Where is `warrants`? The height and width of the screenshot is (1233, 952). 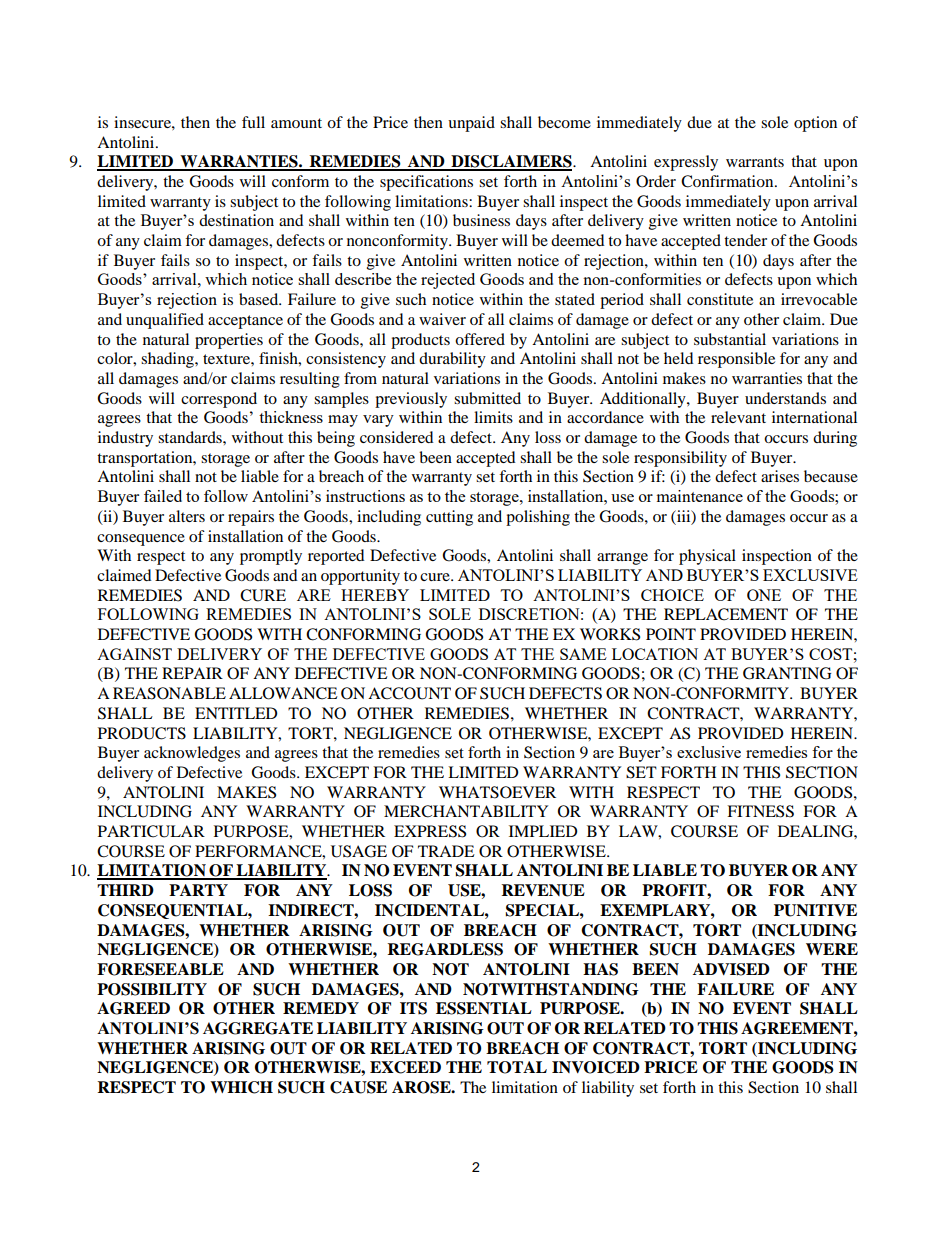
warrants is located at coordinates (755, 162).
